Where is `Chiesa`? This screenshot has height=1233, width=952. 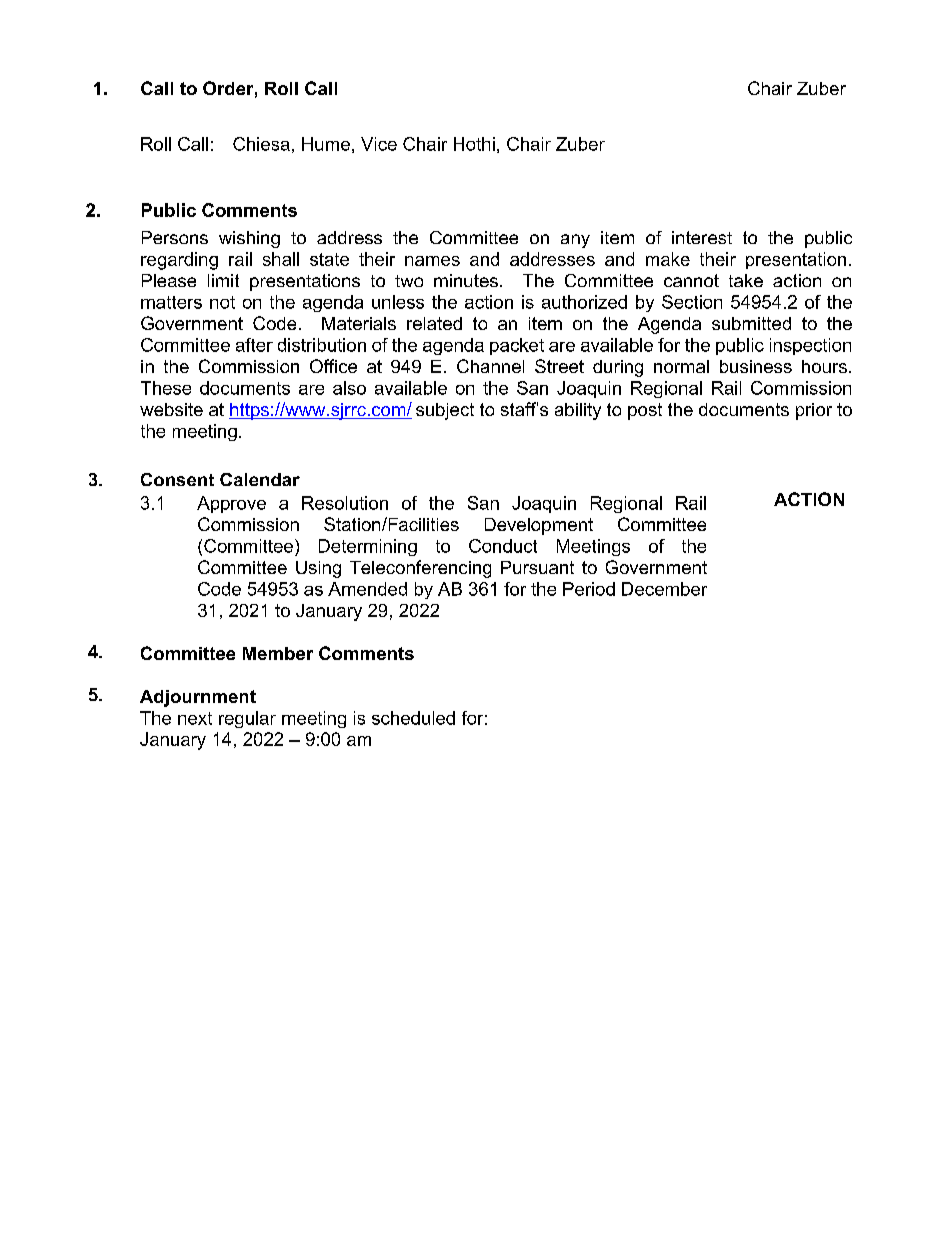 Chiesa is located at coordinates (261, 144).
